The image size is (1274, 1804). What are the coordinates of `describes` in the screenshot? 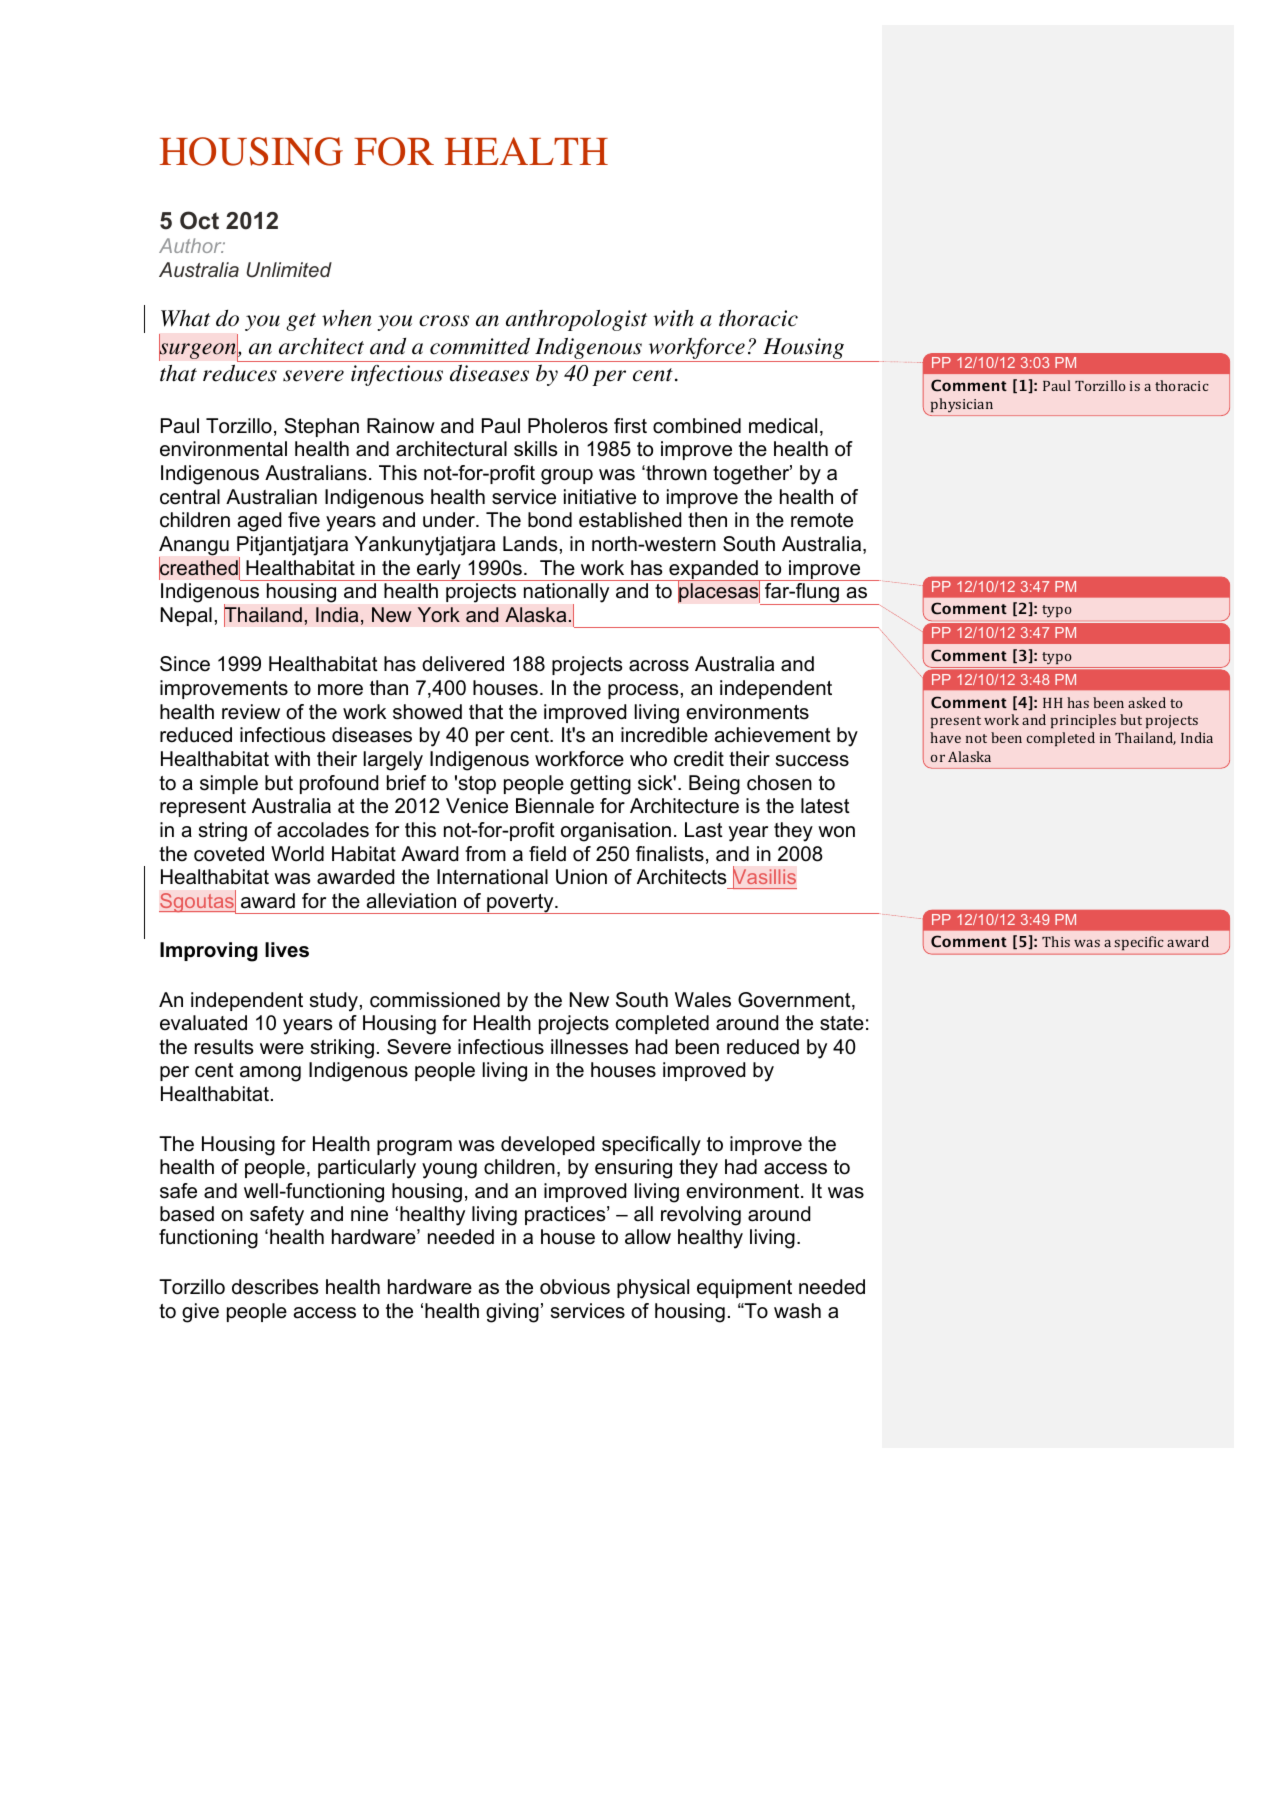 It's located at (275, 1287).
